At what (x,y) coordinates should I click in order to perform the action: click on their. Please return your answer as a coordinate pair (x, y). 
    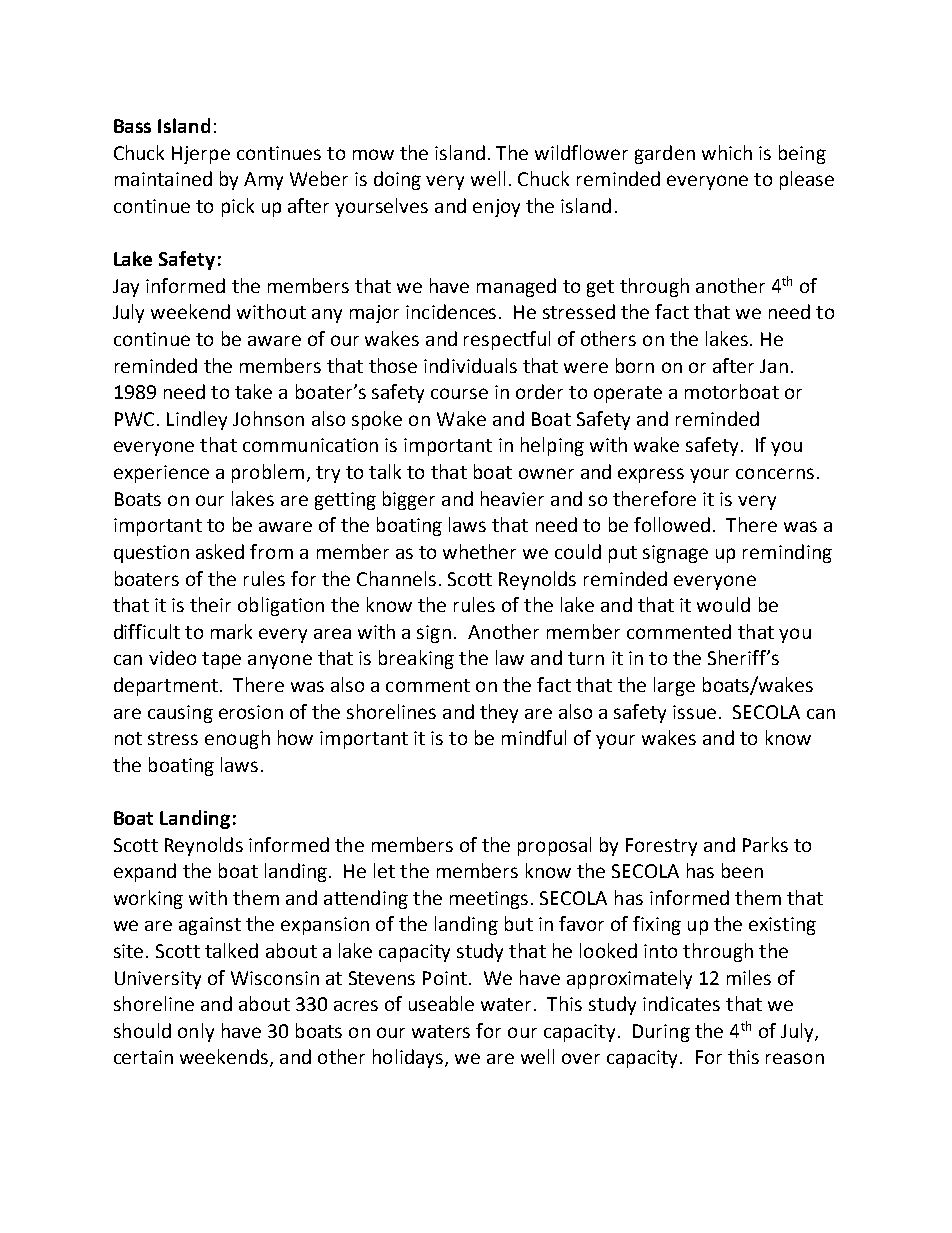
    Looking at the image, I should click on (210, 604).
